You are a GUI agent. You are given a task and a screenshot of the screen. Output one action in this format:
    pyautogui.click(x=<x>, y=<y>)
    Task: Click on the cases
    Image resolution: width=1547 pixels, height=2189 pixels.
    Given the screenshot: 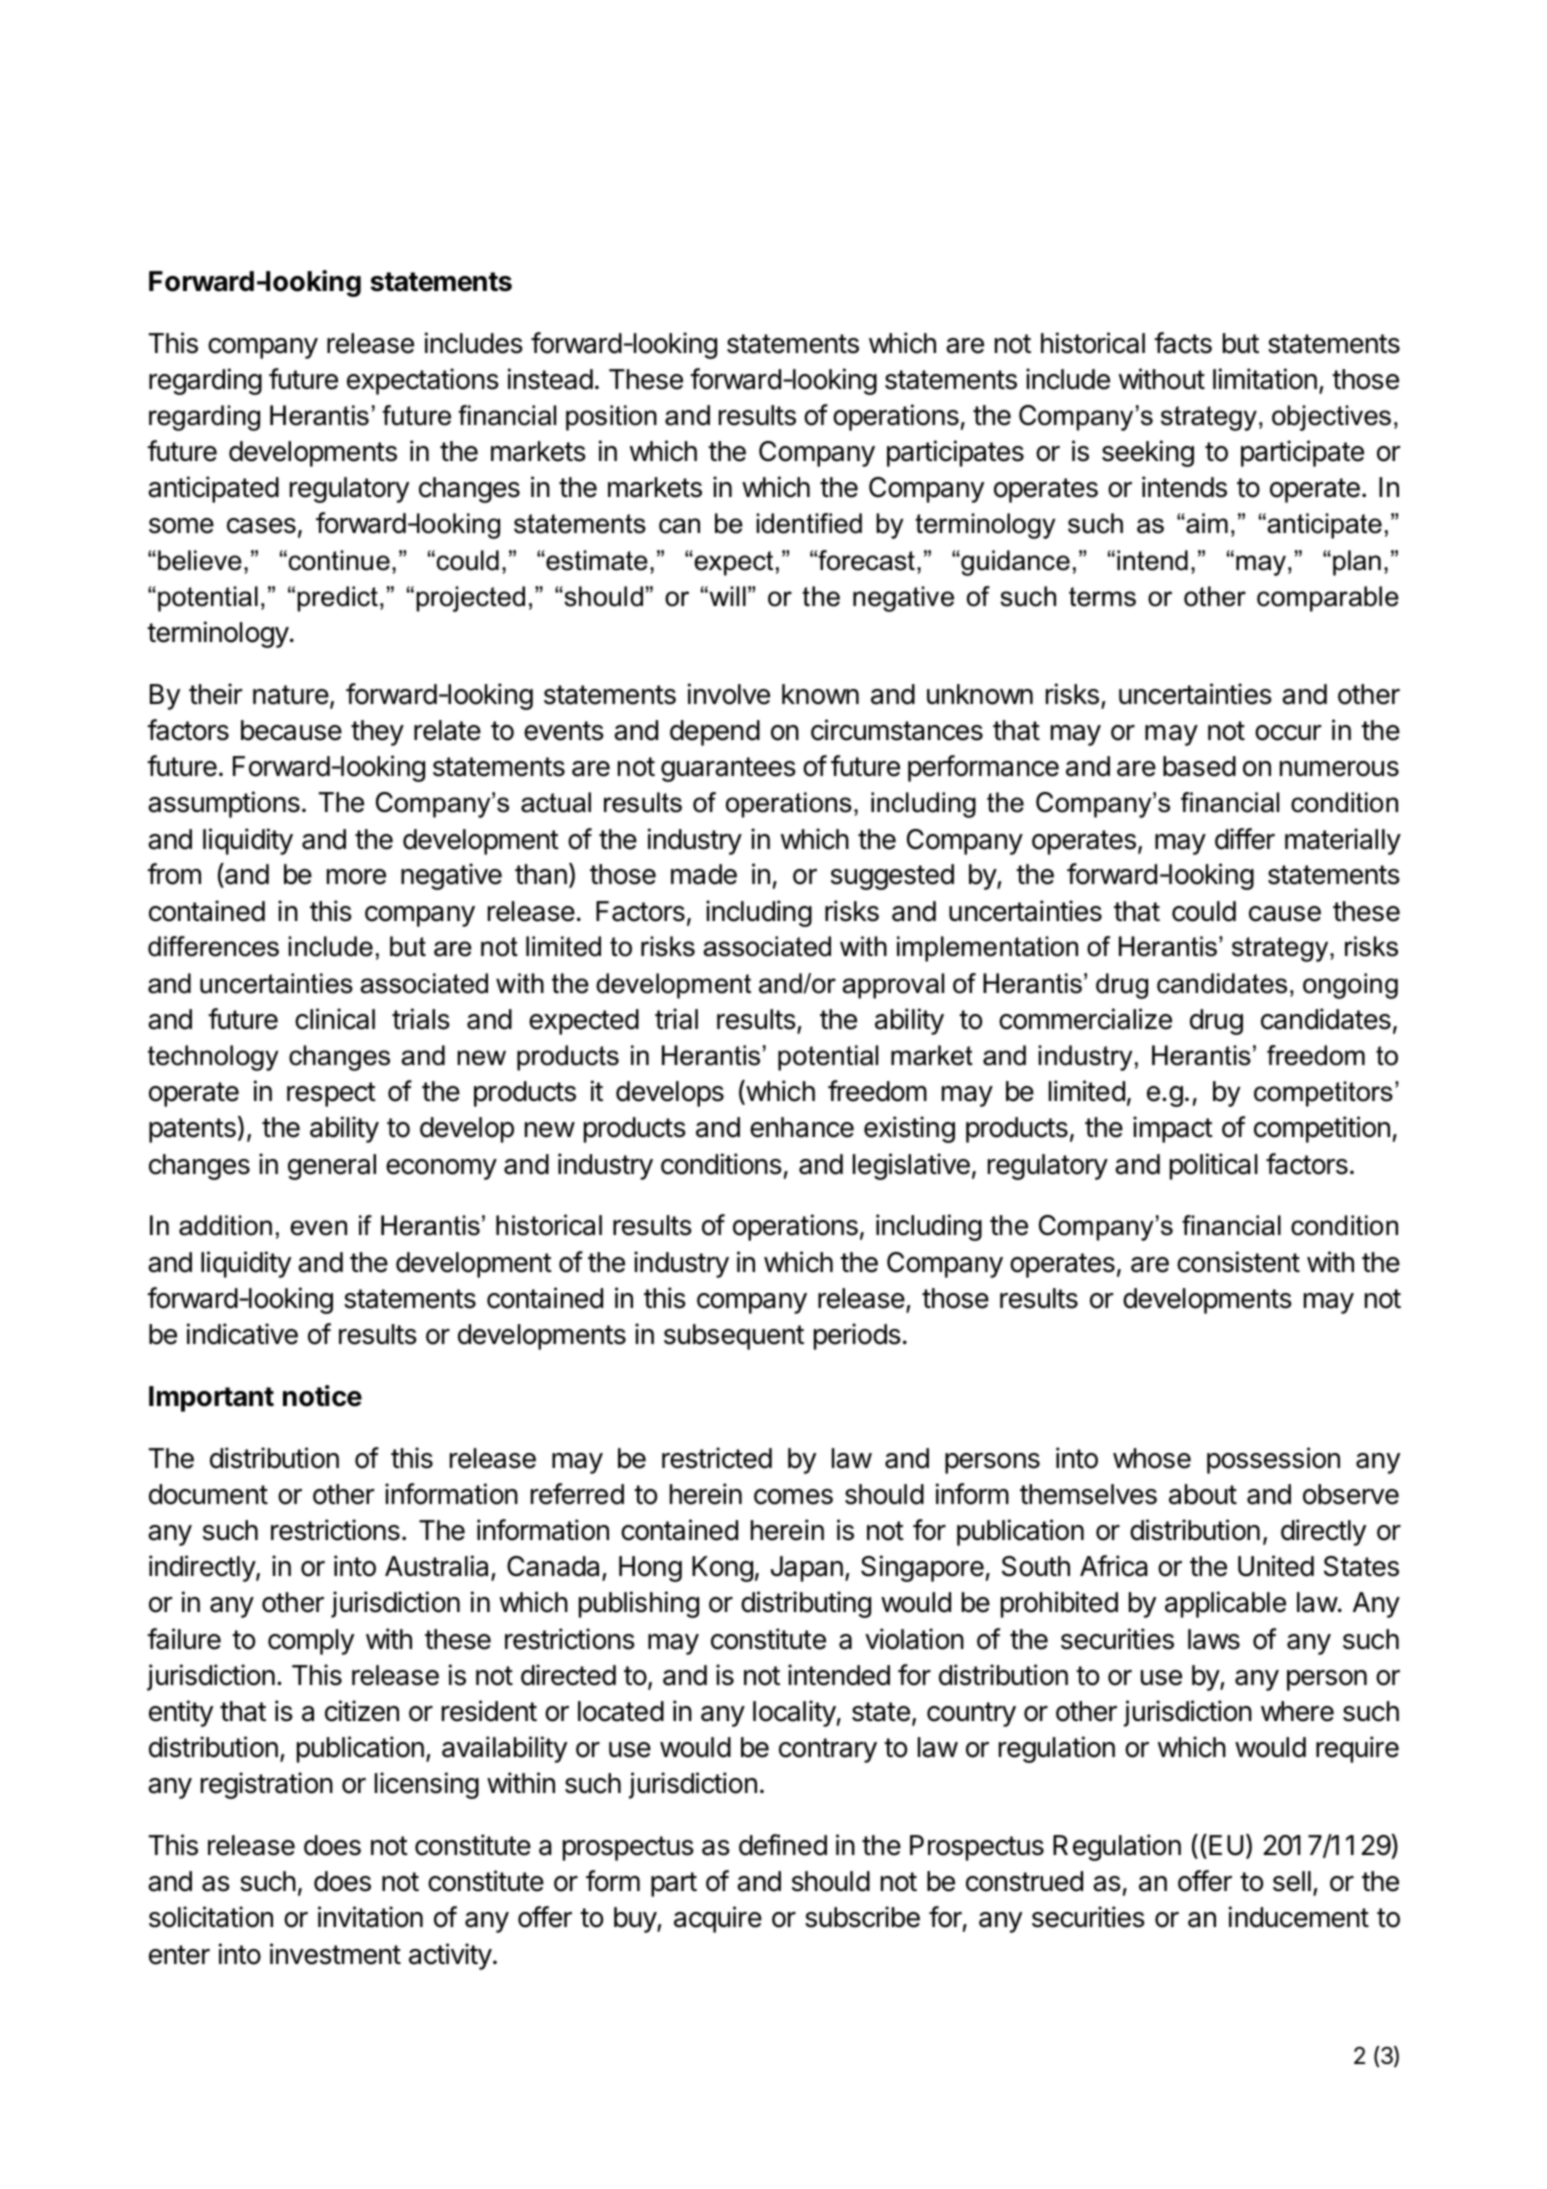 What is the action you would take?
    pyautogui.click(x=261, y=526)
